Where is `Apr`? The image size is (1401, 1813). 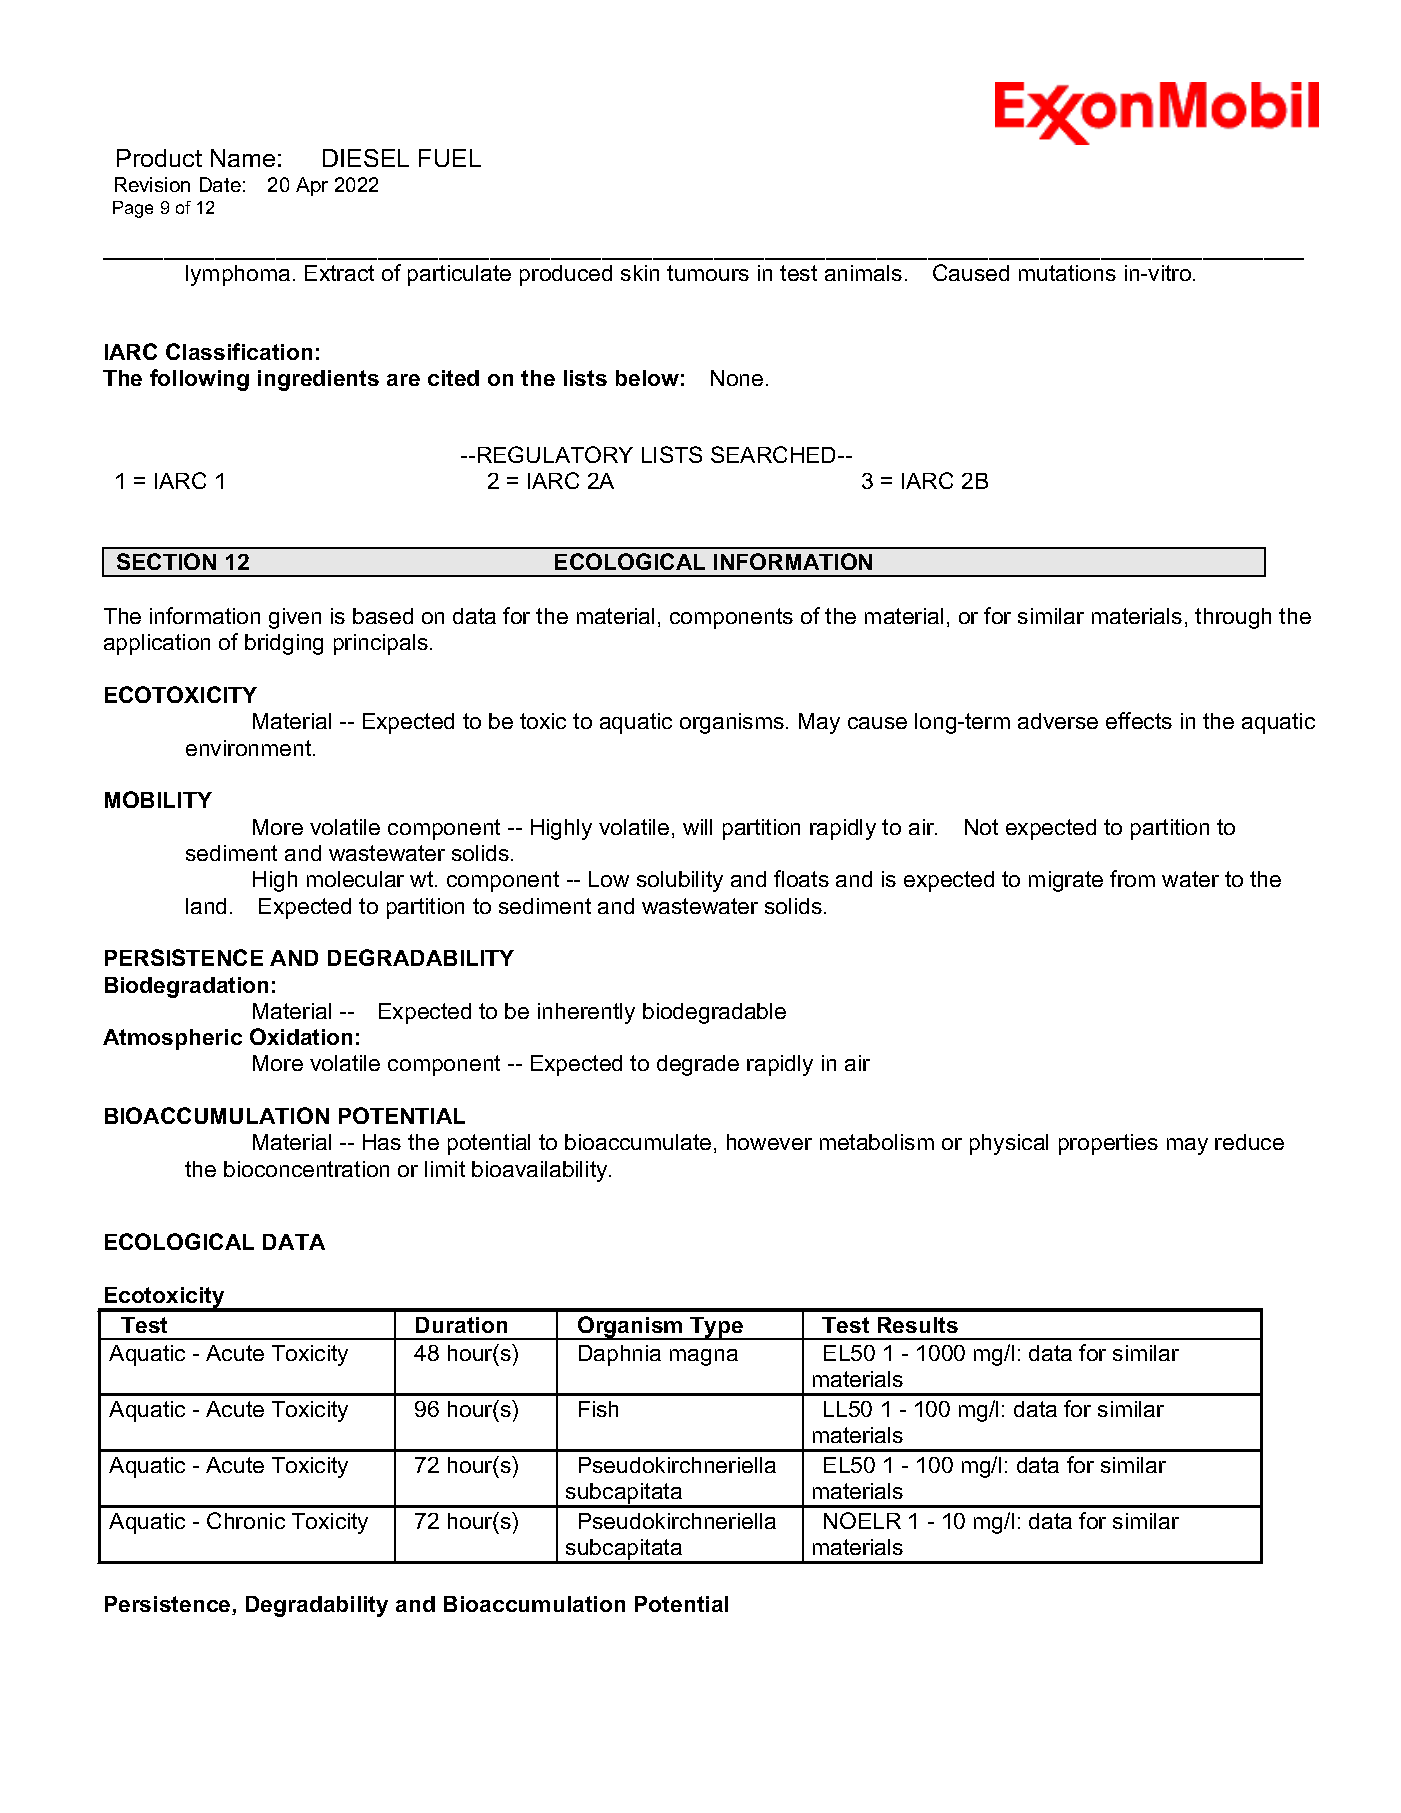
Apr is located at coordinates (312, 186).
